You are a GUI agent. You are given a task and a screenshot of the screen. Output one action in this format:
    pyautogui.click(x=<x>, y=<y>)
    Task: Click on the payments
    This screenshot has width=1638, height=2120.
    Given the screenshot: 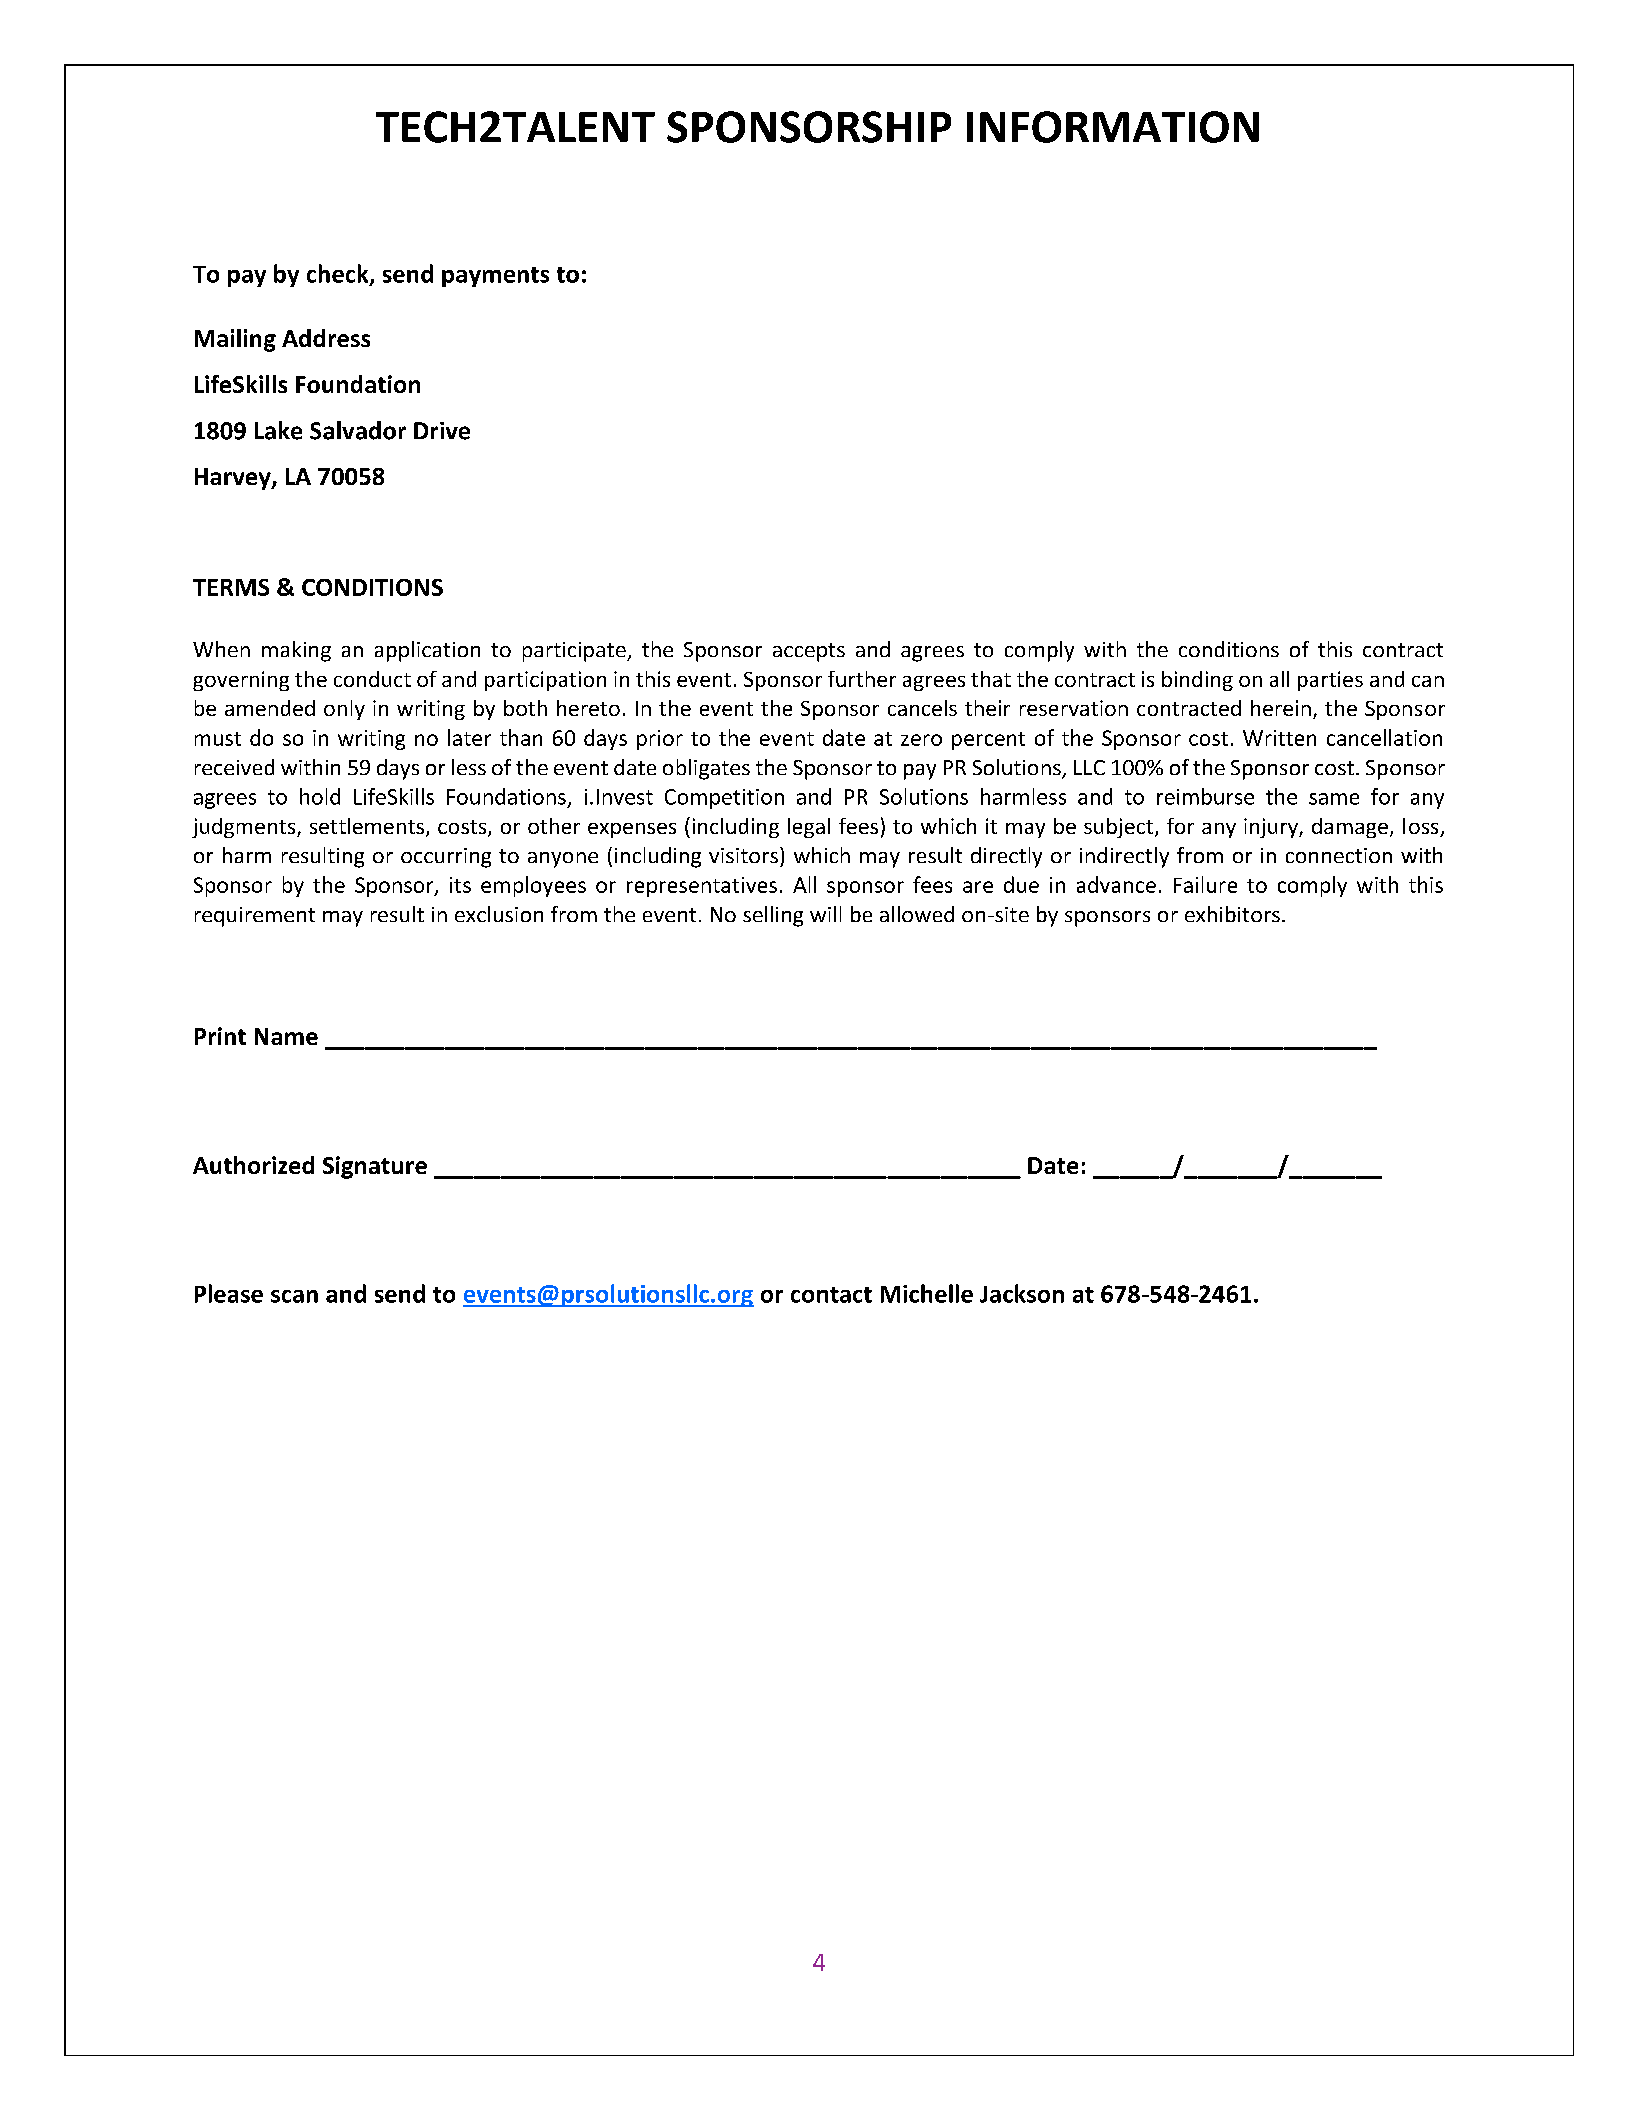 What is the action you would take?
    pyautogui.click(x=495, y=277)
